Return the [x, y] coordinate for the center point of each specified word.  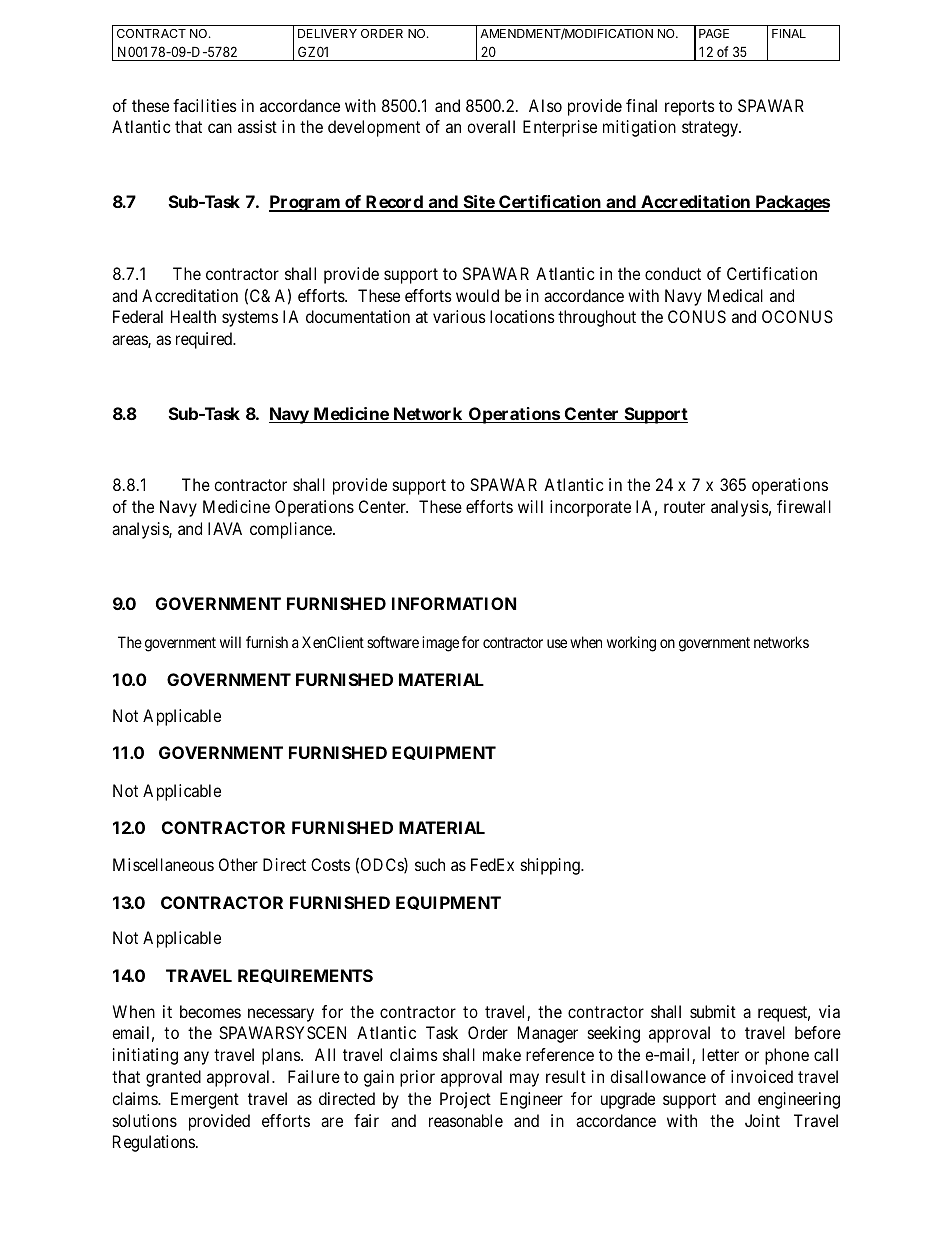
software [393, 642]
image [440, 644]
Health [193, 316]
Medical [735, 295]
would [477, 295]
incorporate [590, 508]
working [631, 644]
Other [238, 864]
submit [713, 1011]
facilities [205, 105]
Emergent [205, 1100]
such [430, 864]
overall [491, 126]
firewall [804, 506]
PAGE [714, 33]
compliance [292, 530]
